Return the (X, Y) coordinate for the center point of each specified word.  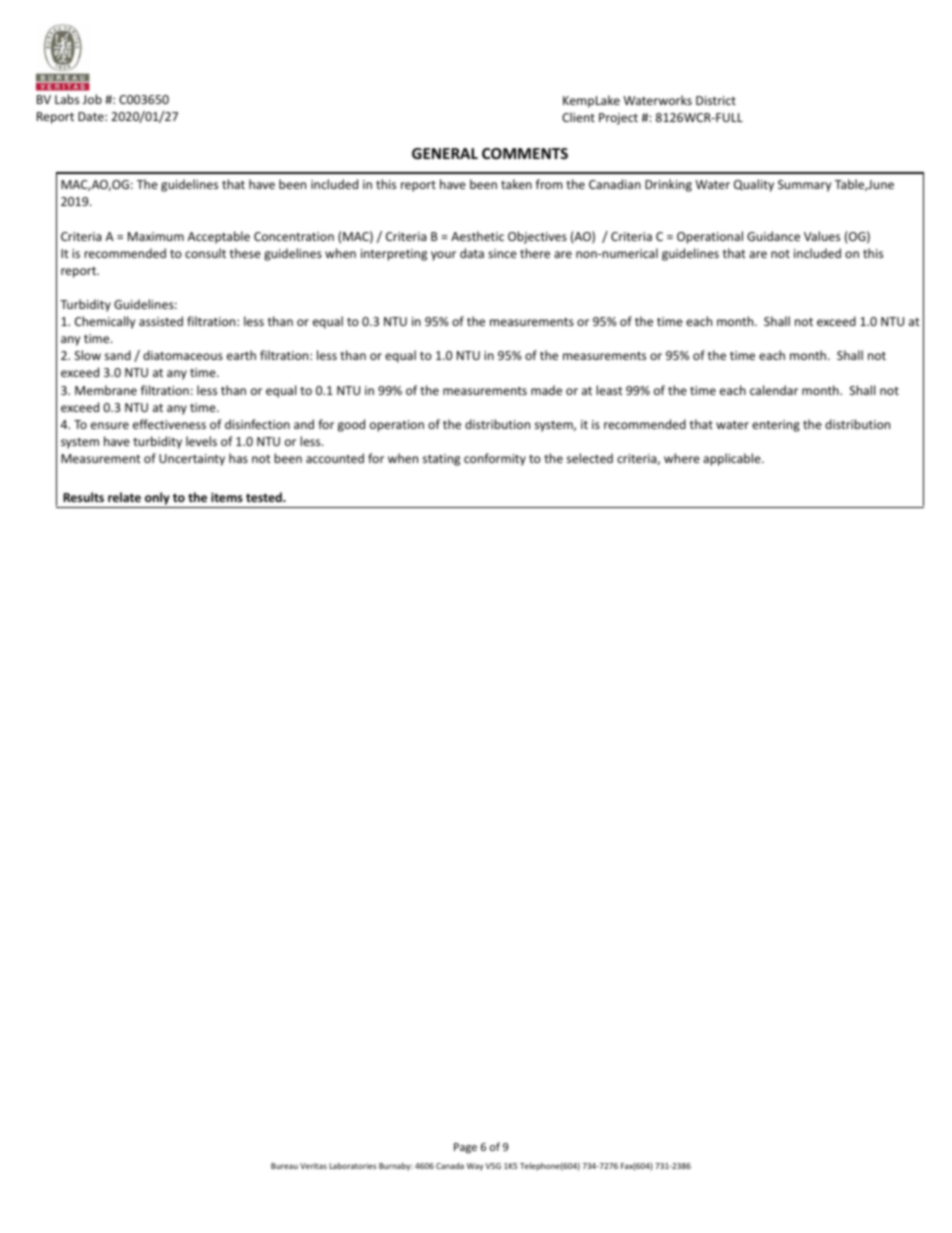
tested (265, 497)
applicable (732, 459)
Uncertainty (192, 460)
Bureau (284, 1166)
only (157, 498)
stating (441, 460)
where (682, 458)
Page (465, 1148)
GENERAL (445, 153)
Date (92, 116)
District (716, 100)
